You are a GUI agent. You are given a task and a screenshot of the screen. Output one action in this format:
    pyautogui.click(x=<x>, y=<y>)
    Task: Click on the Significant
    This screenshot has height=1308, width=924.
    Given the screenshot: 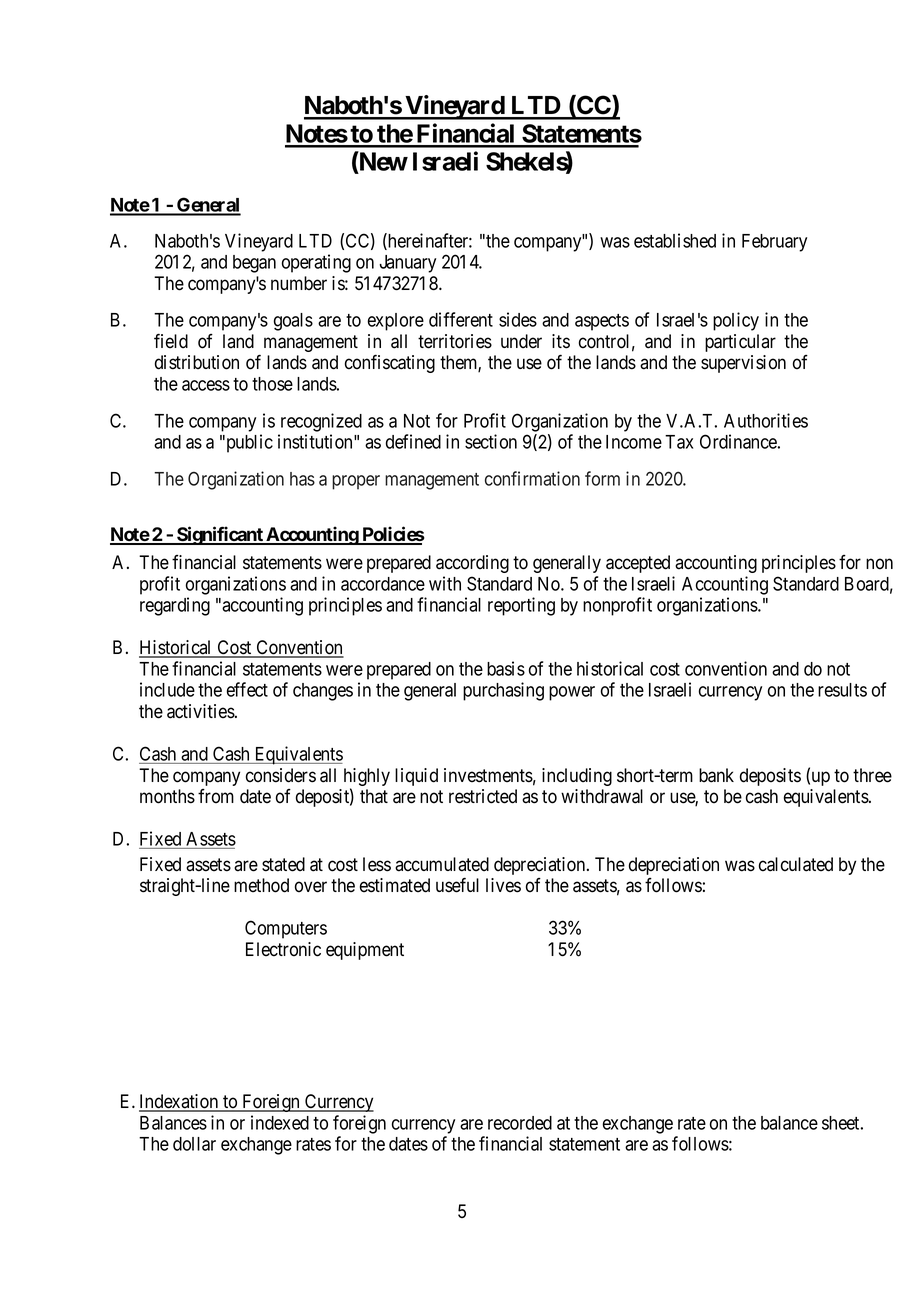 What is the action you would take?
    pyautogui.click(x=220, y=535)
